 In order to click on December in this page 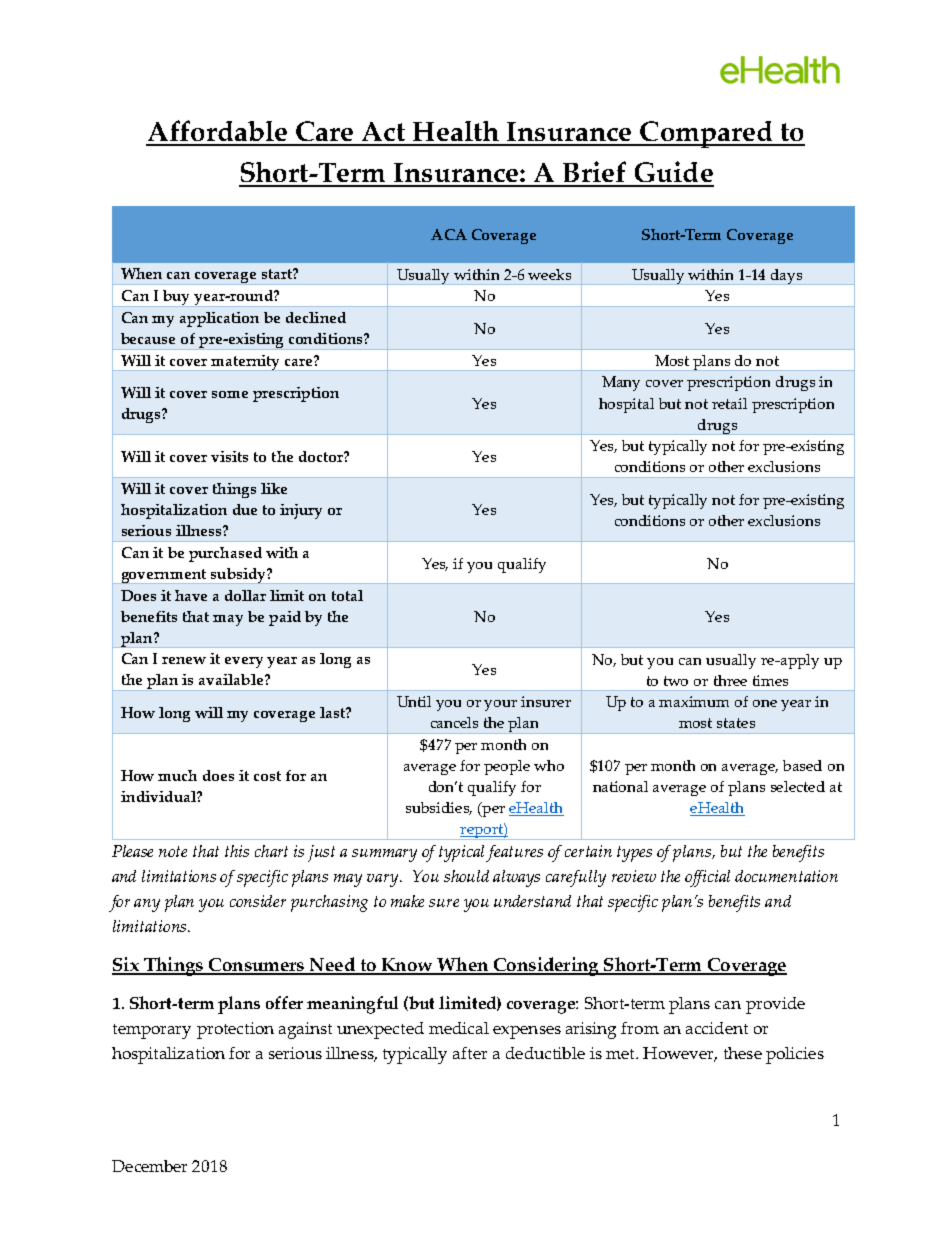, I will do `click(149, 1166)`.
